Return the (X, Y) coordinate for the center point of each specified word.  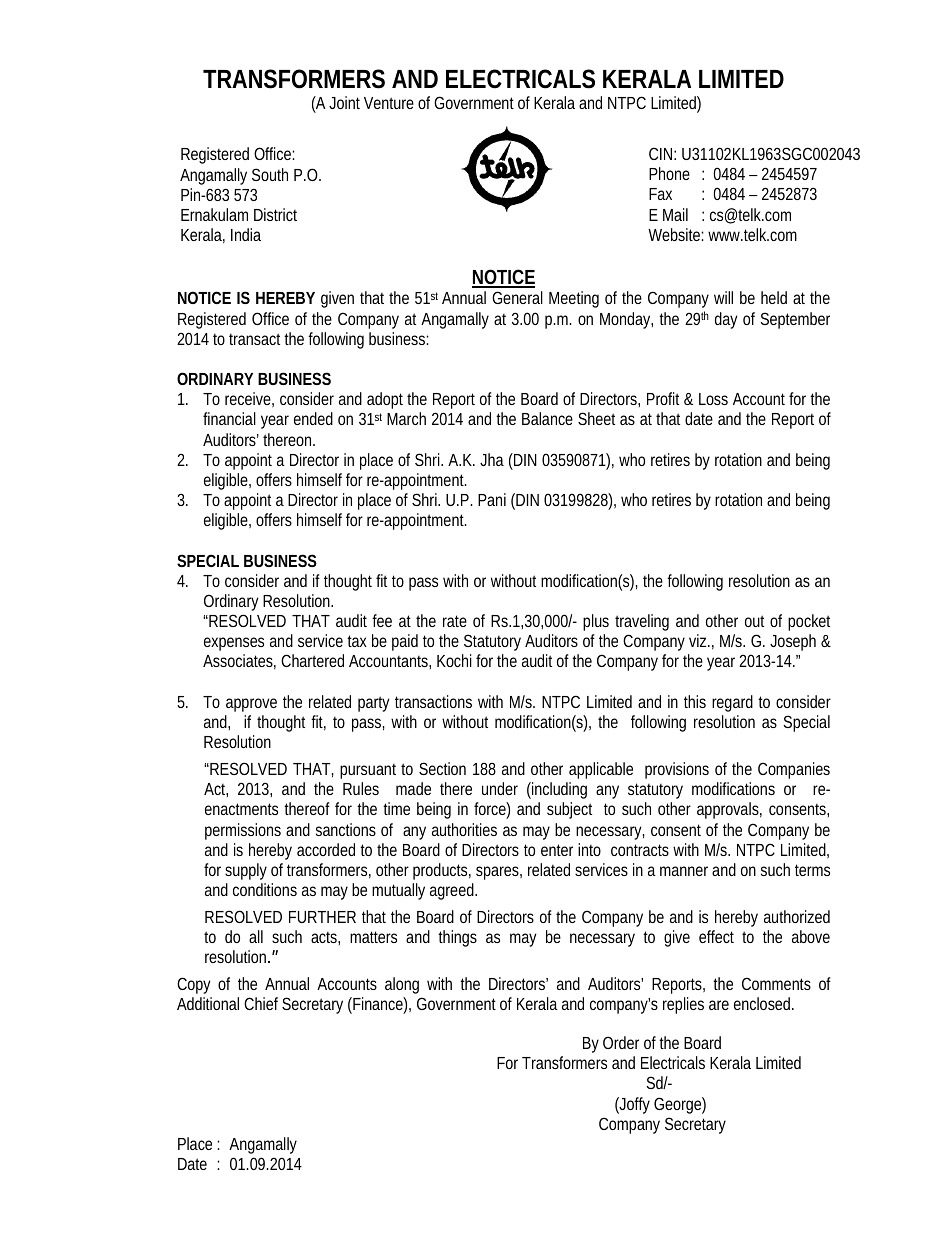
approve (251, 705)
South (270, 174)
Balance (547, 418)
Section (442, 768)
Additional (208, 1003)
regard (732, 703)
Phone (669, 173)
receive (249, 399)
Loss (713, 399)
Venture (389, 103)
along (402, 985)
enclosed (764, 1003)
